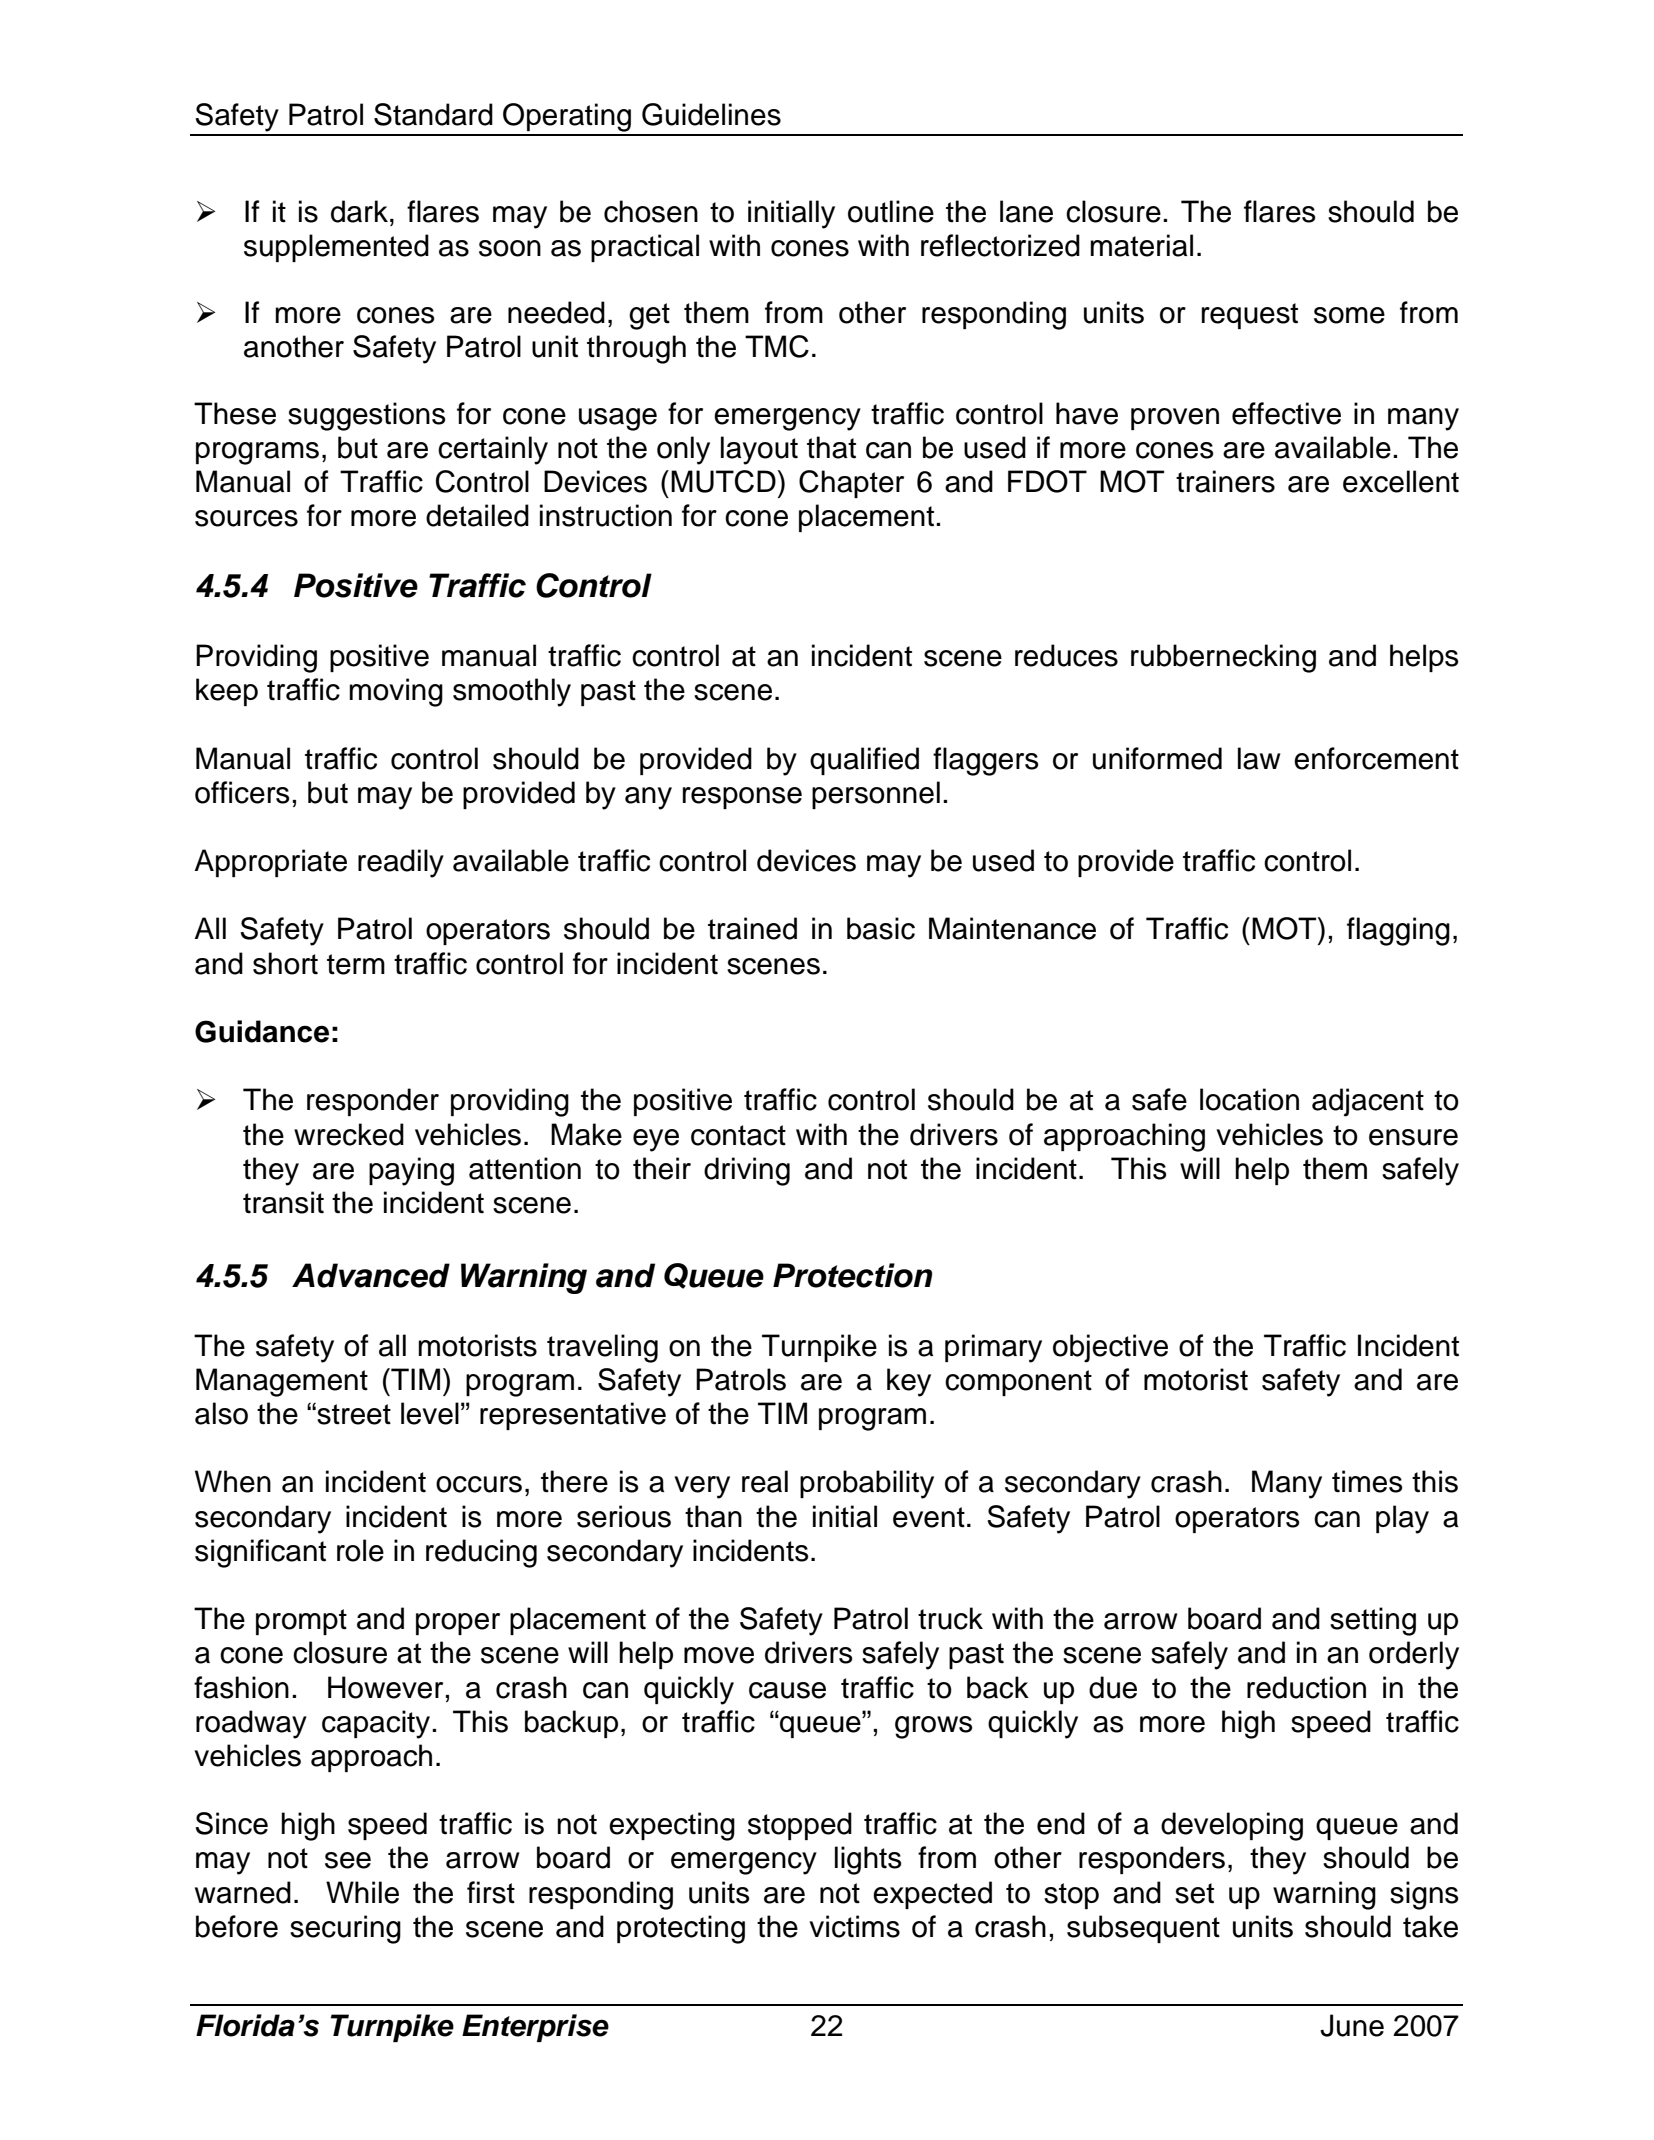 This screenshot has height=2140, width=1654. What do you see at coordinates (854, 1926) in the screenshot?
I see `victims` at bounding box center [854, 1926].
